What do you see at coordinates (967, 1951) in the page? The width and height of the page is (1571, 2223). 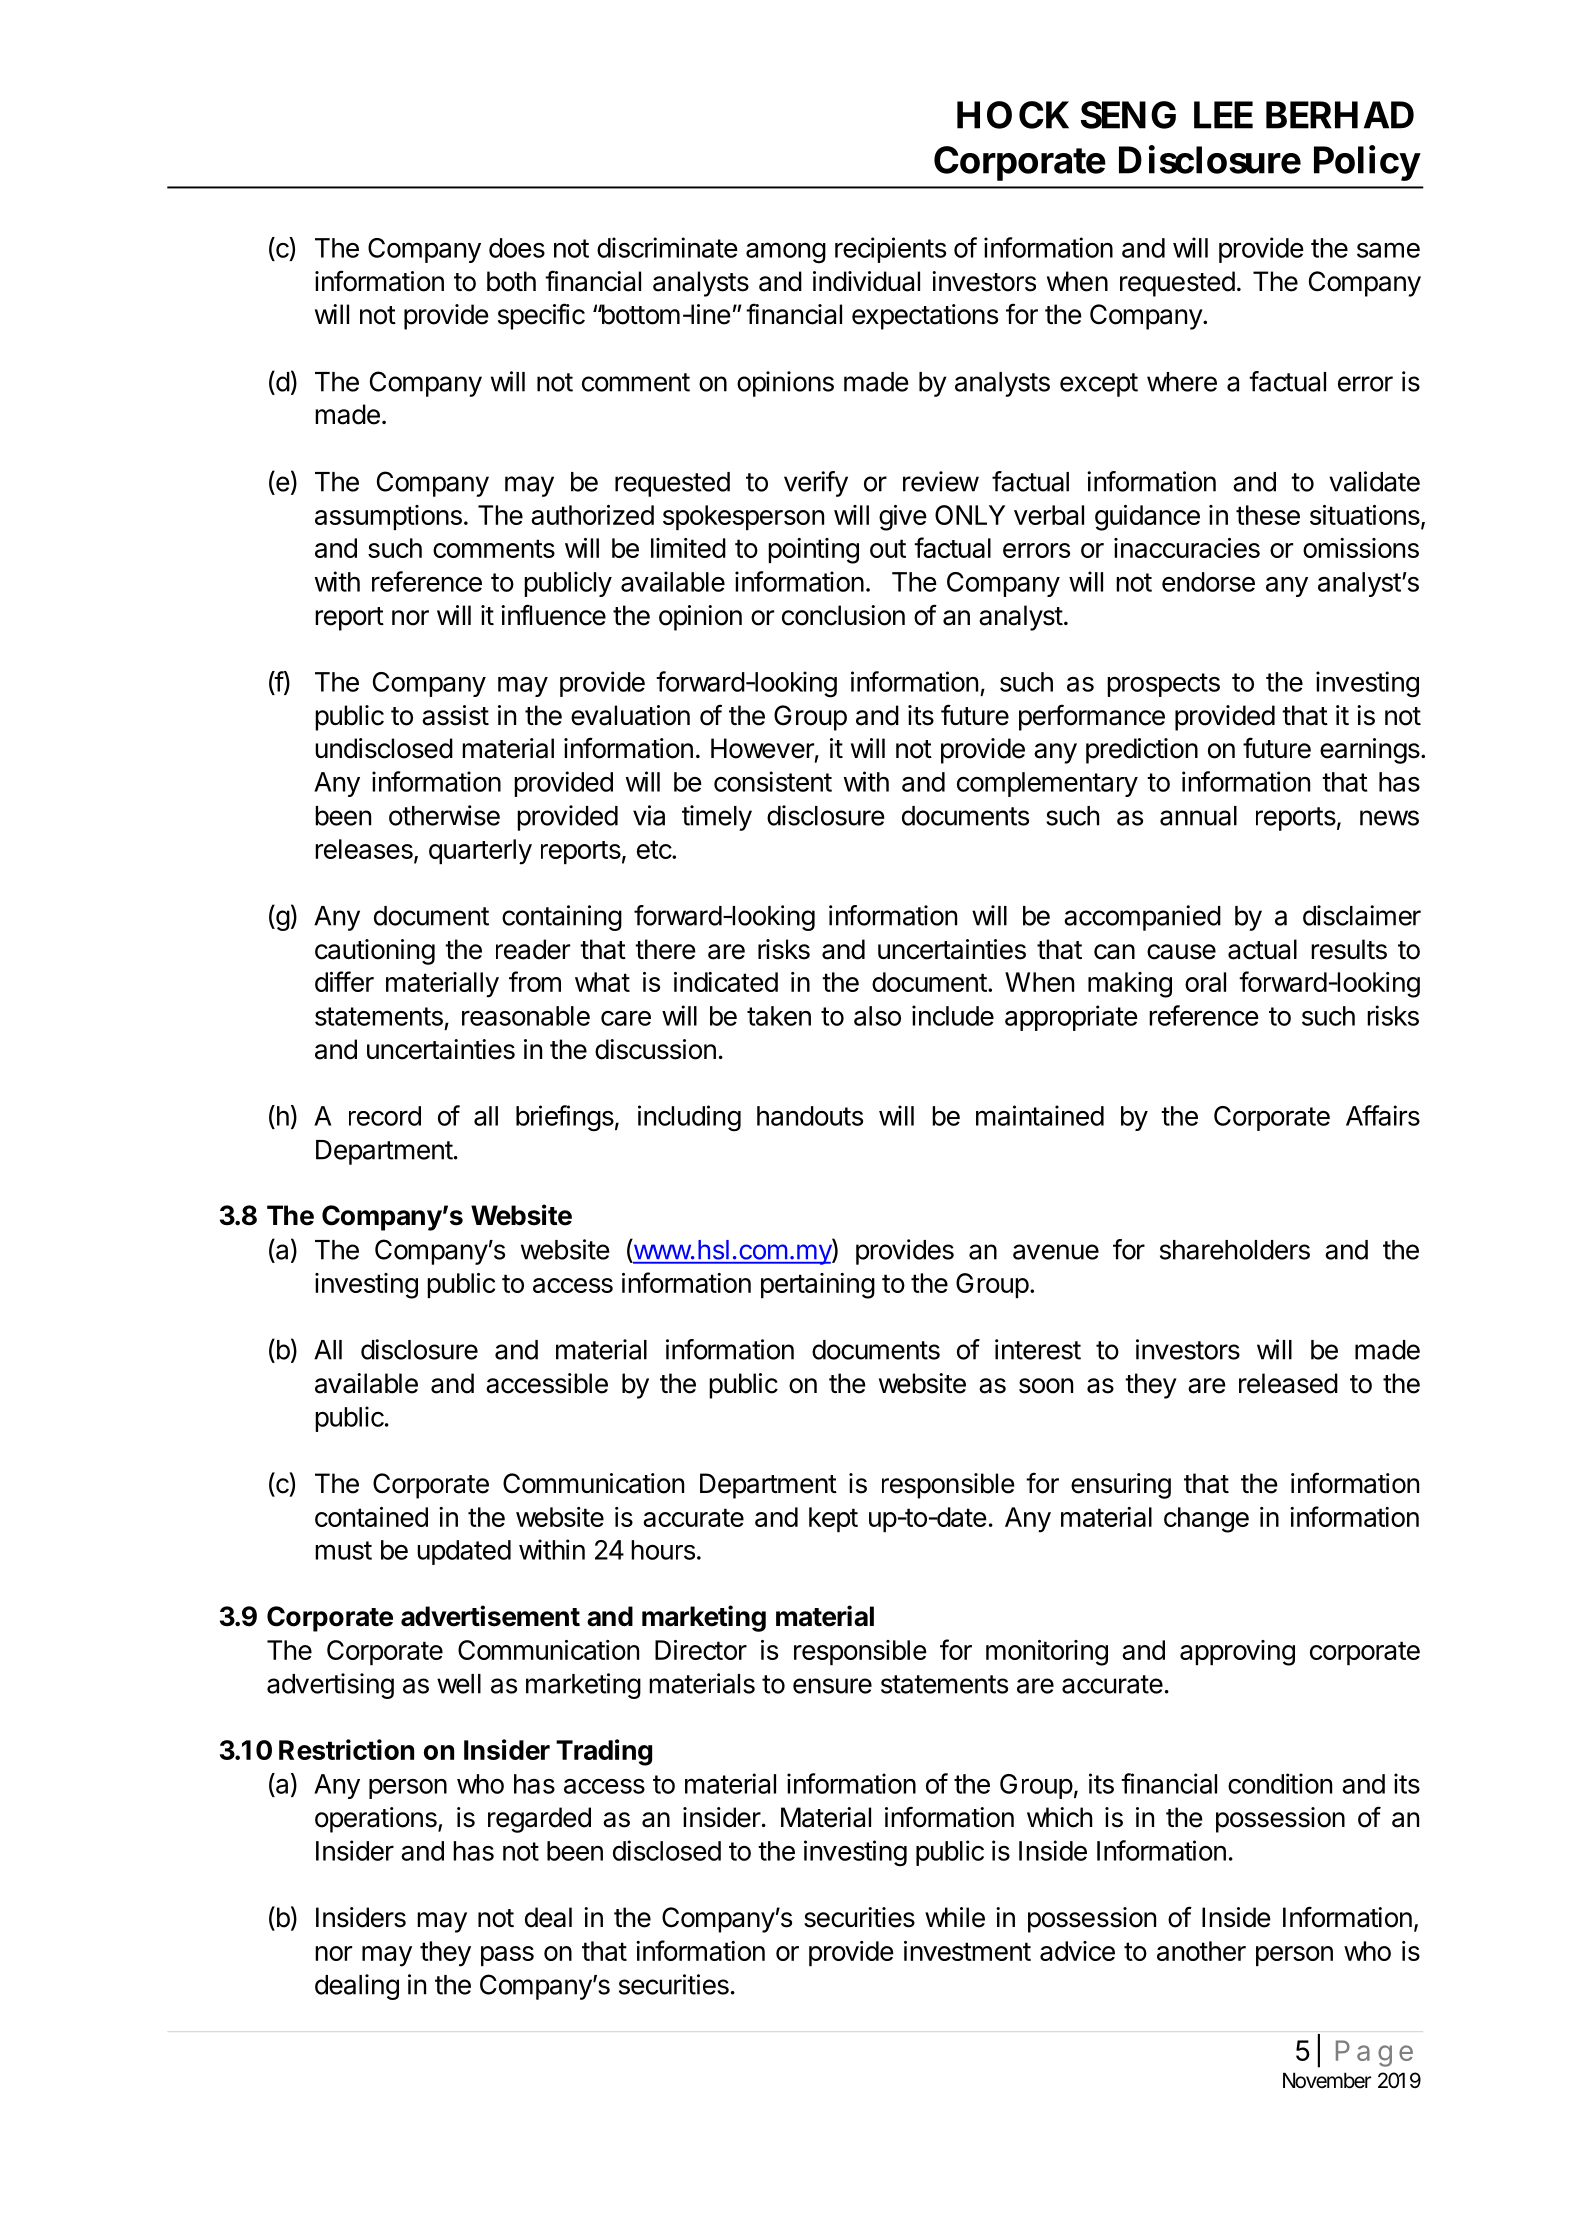 I see `investment` at bounding box center [967, 1951].
